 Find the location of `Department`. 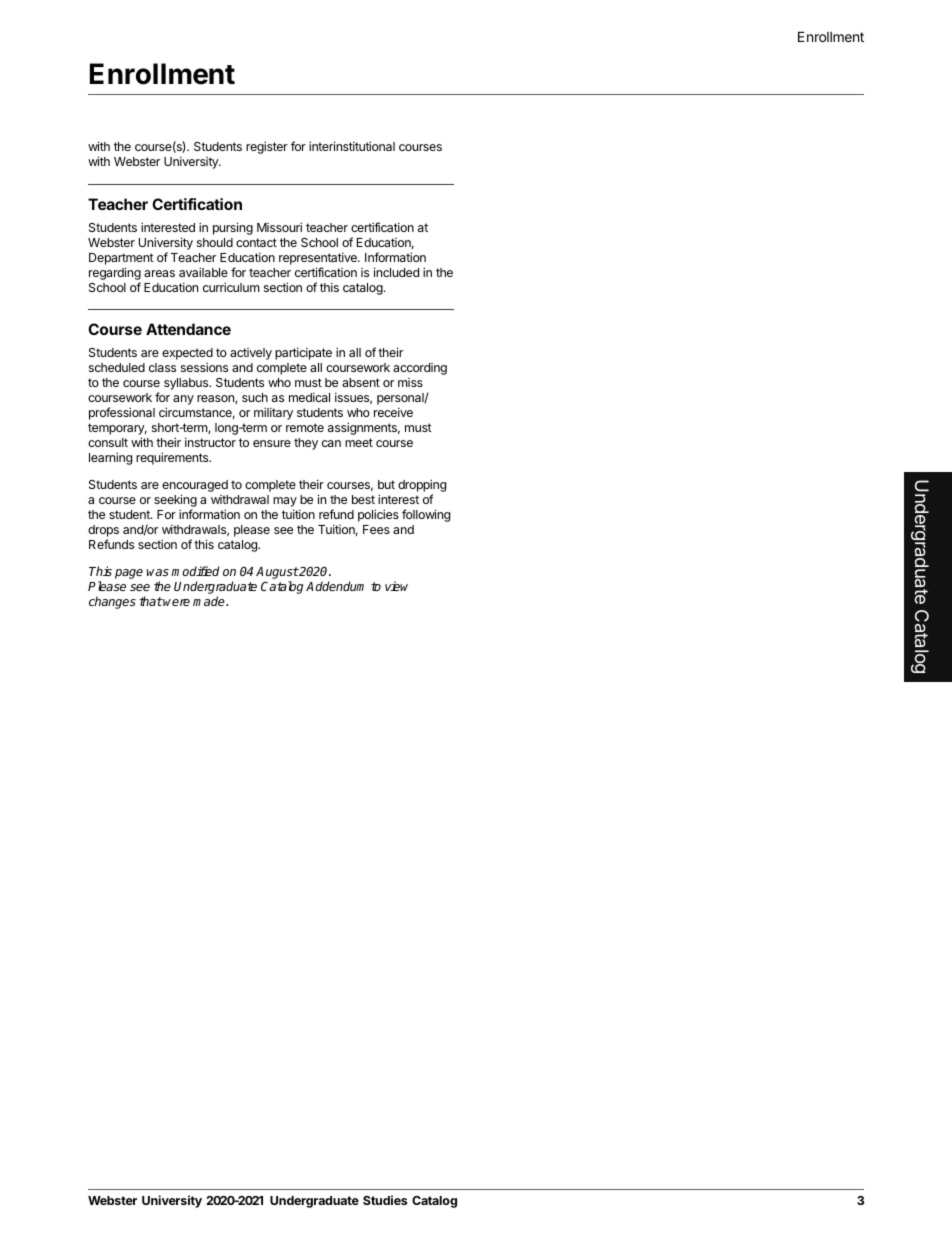

Department is located at coordinates (121, 259).
